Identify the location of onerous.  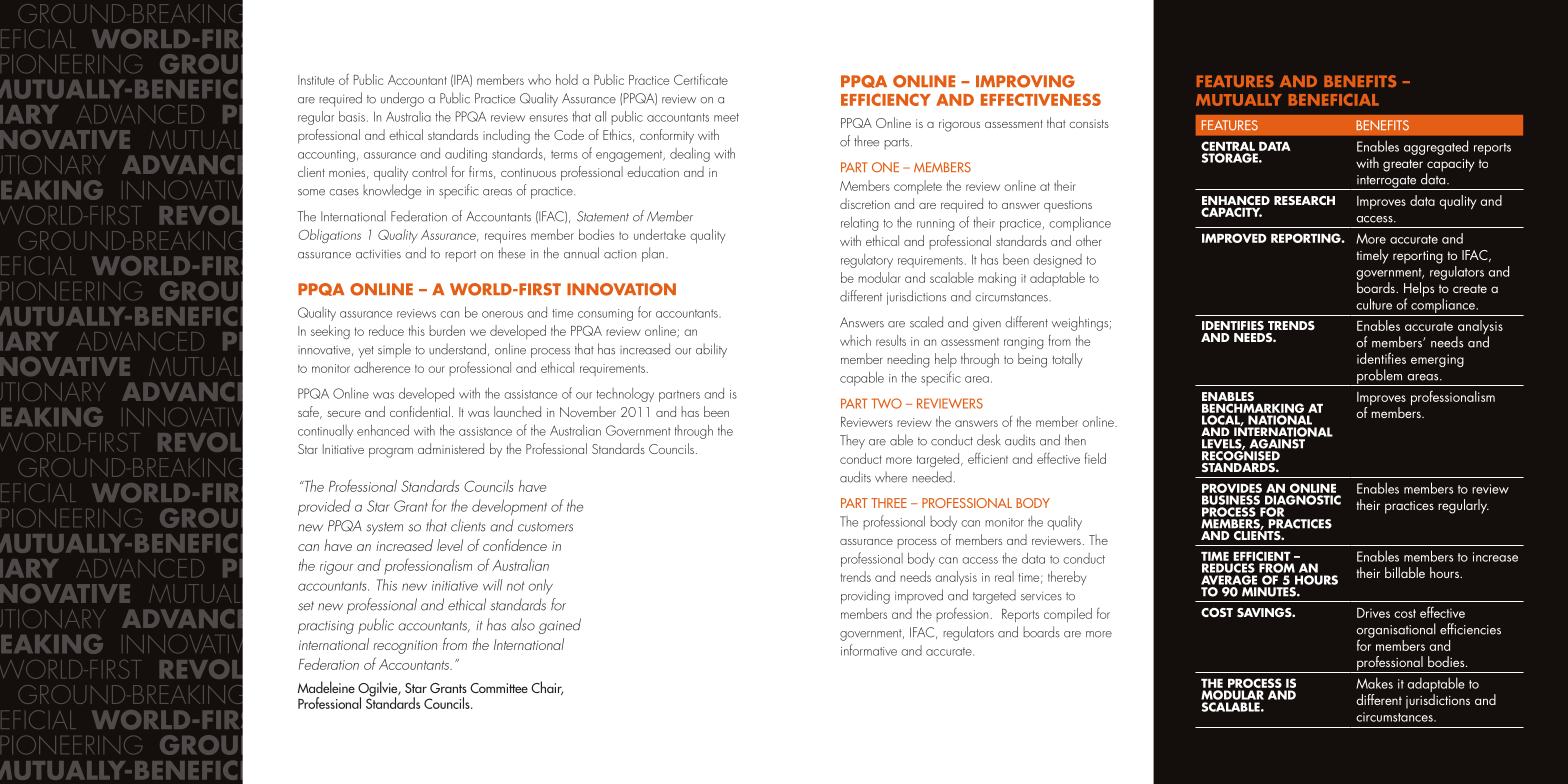
(502, 314).
